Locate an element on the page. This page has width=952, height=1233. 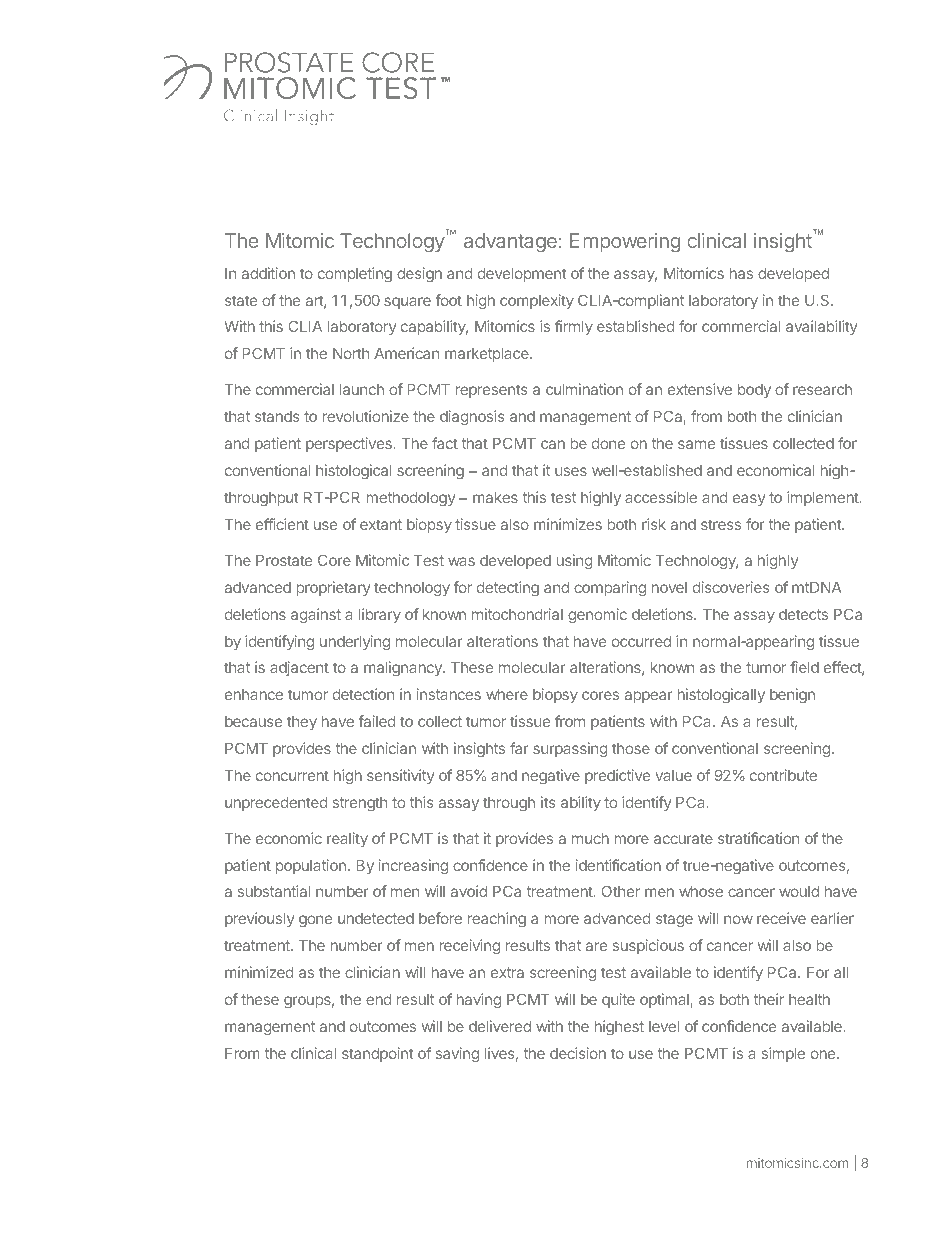
stratification is located at coordinates (758, 838).
